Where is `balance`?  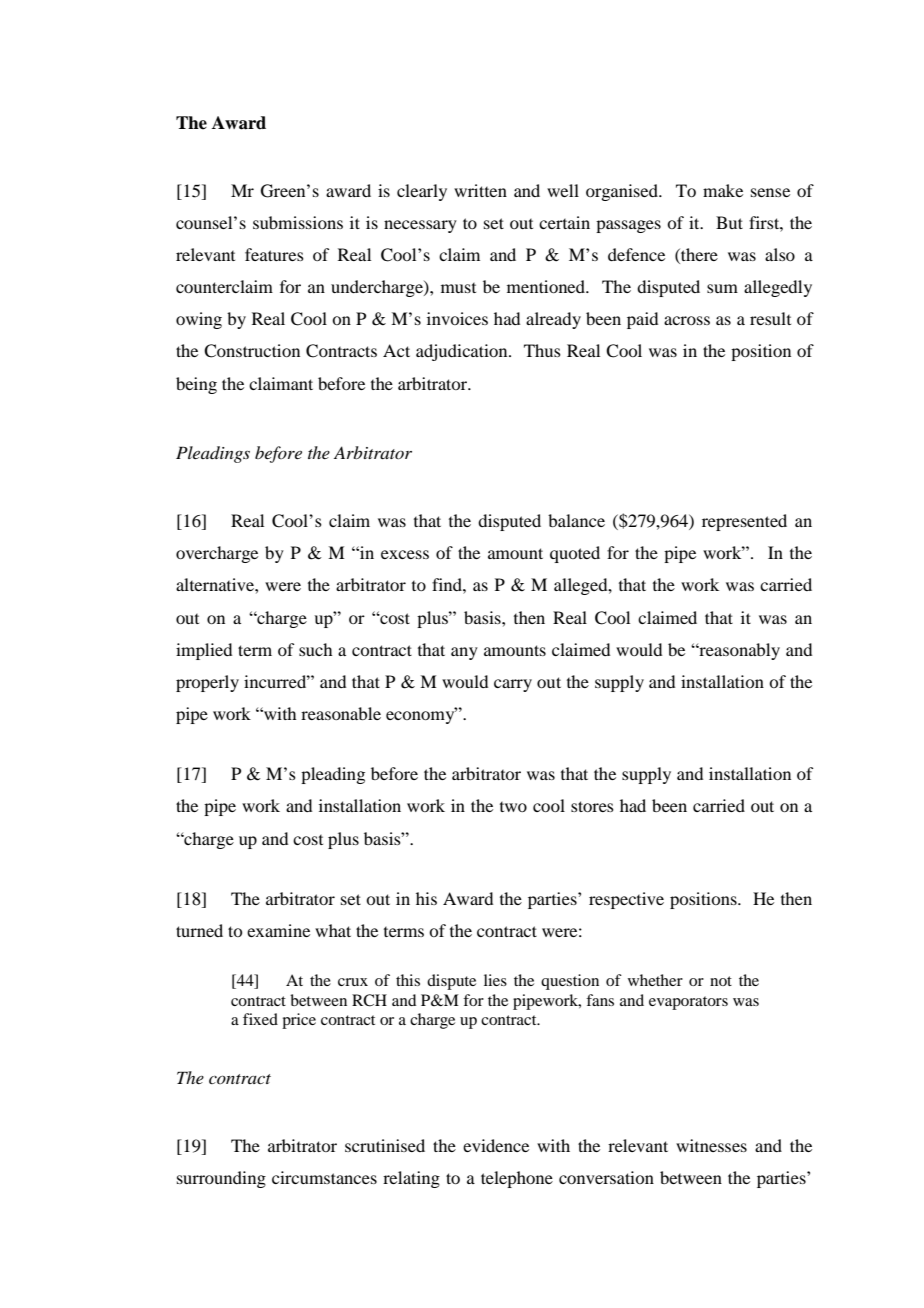
balance is located at coordinates (576, 520).
